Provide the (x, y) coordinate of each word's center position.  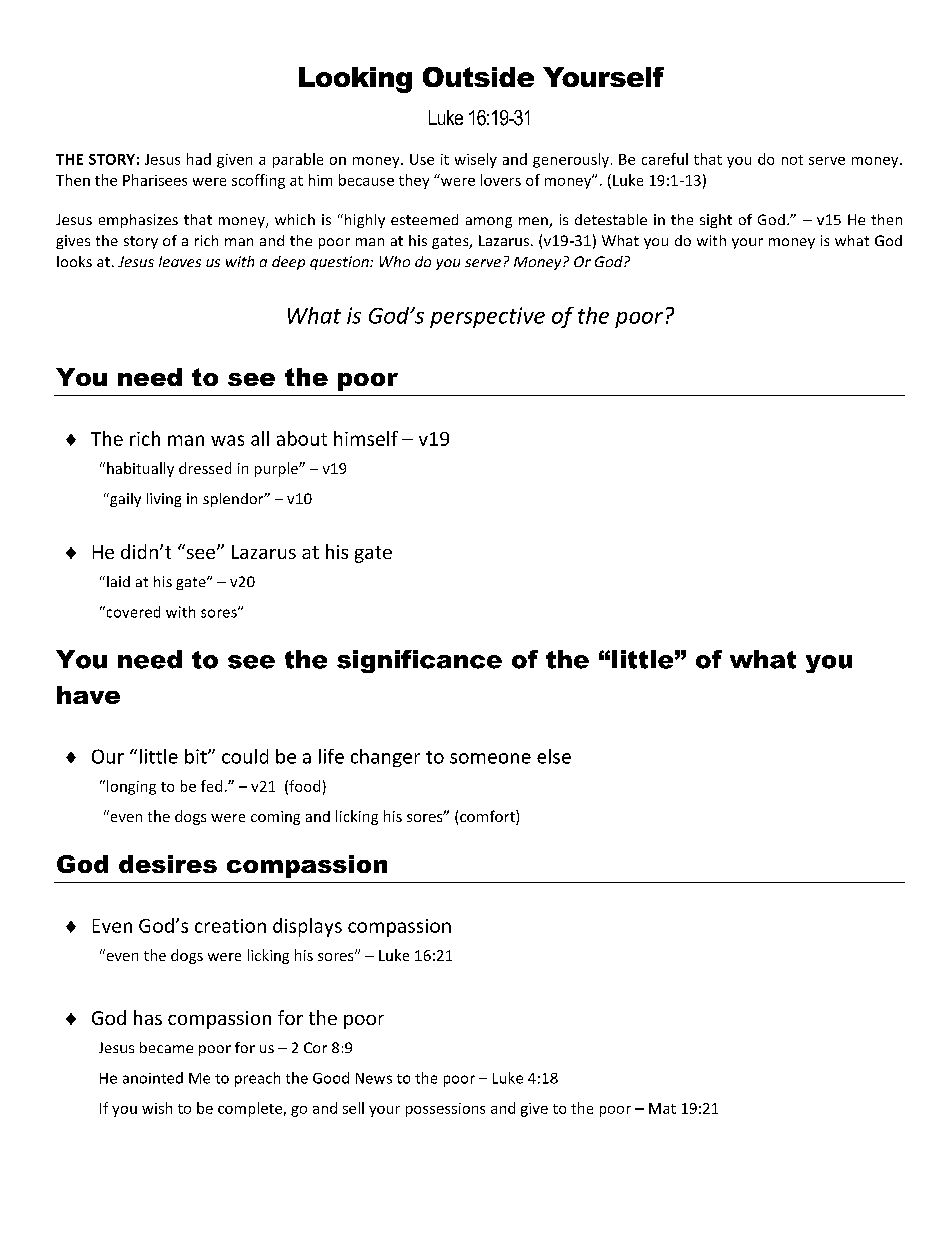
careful (665, 159)
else (554, 756)
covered (132, 612)
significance (419, 661)
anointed (153, 1078)
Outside (478, 77)
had (199, 159)
